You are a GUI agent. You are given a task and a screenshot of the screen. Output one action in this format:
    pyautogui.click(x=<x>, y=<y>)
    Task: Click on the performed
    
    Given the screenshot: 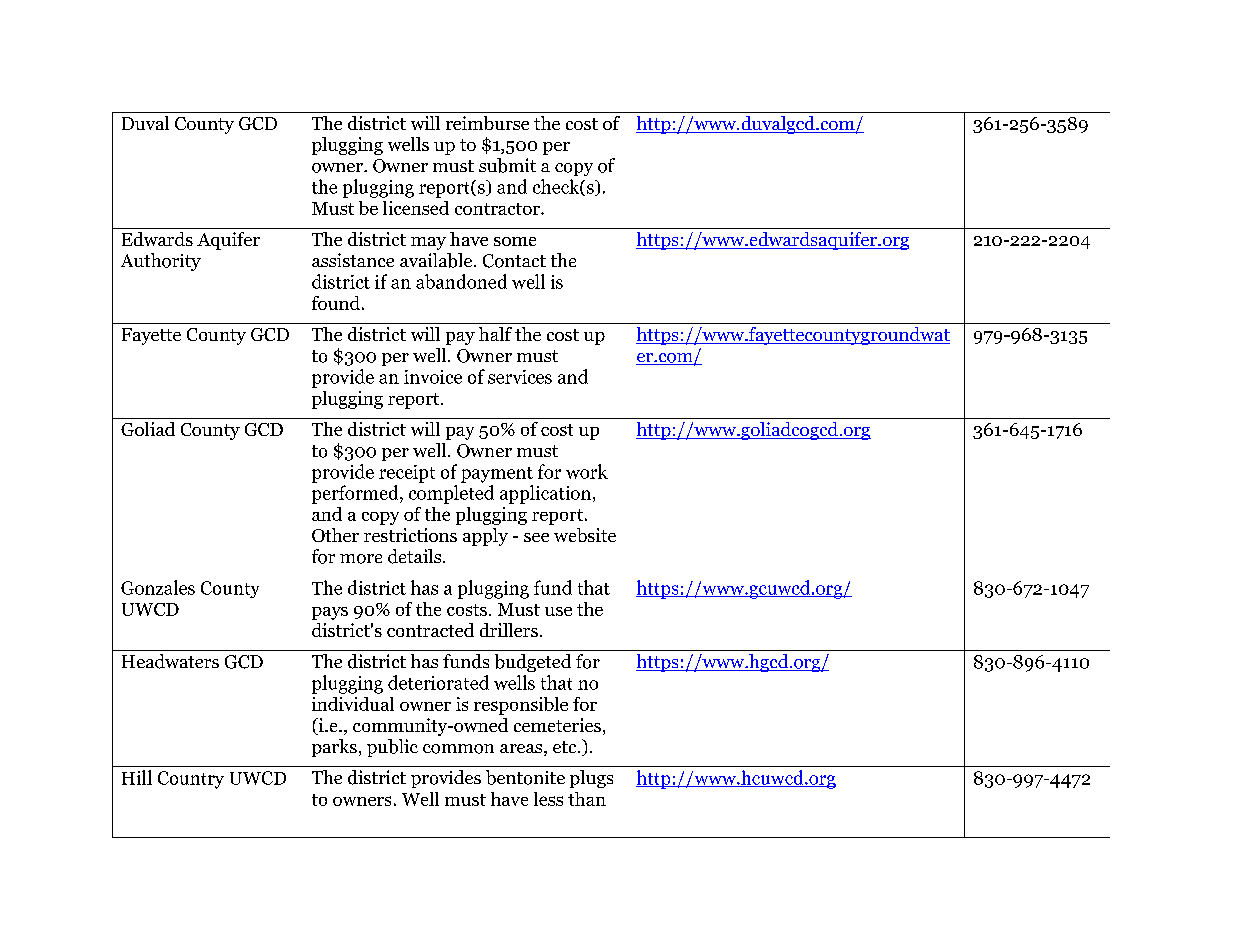 What is the action you would take?
    pyautogui.click(x=356, y=494)
